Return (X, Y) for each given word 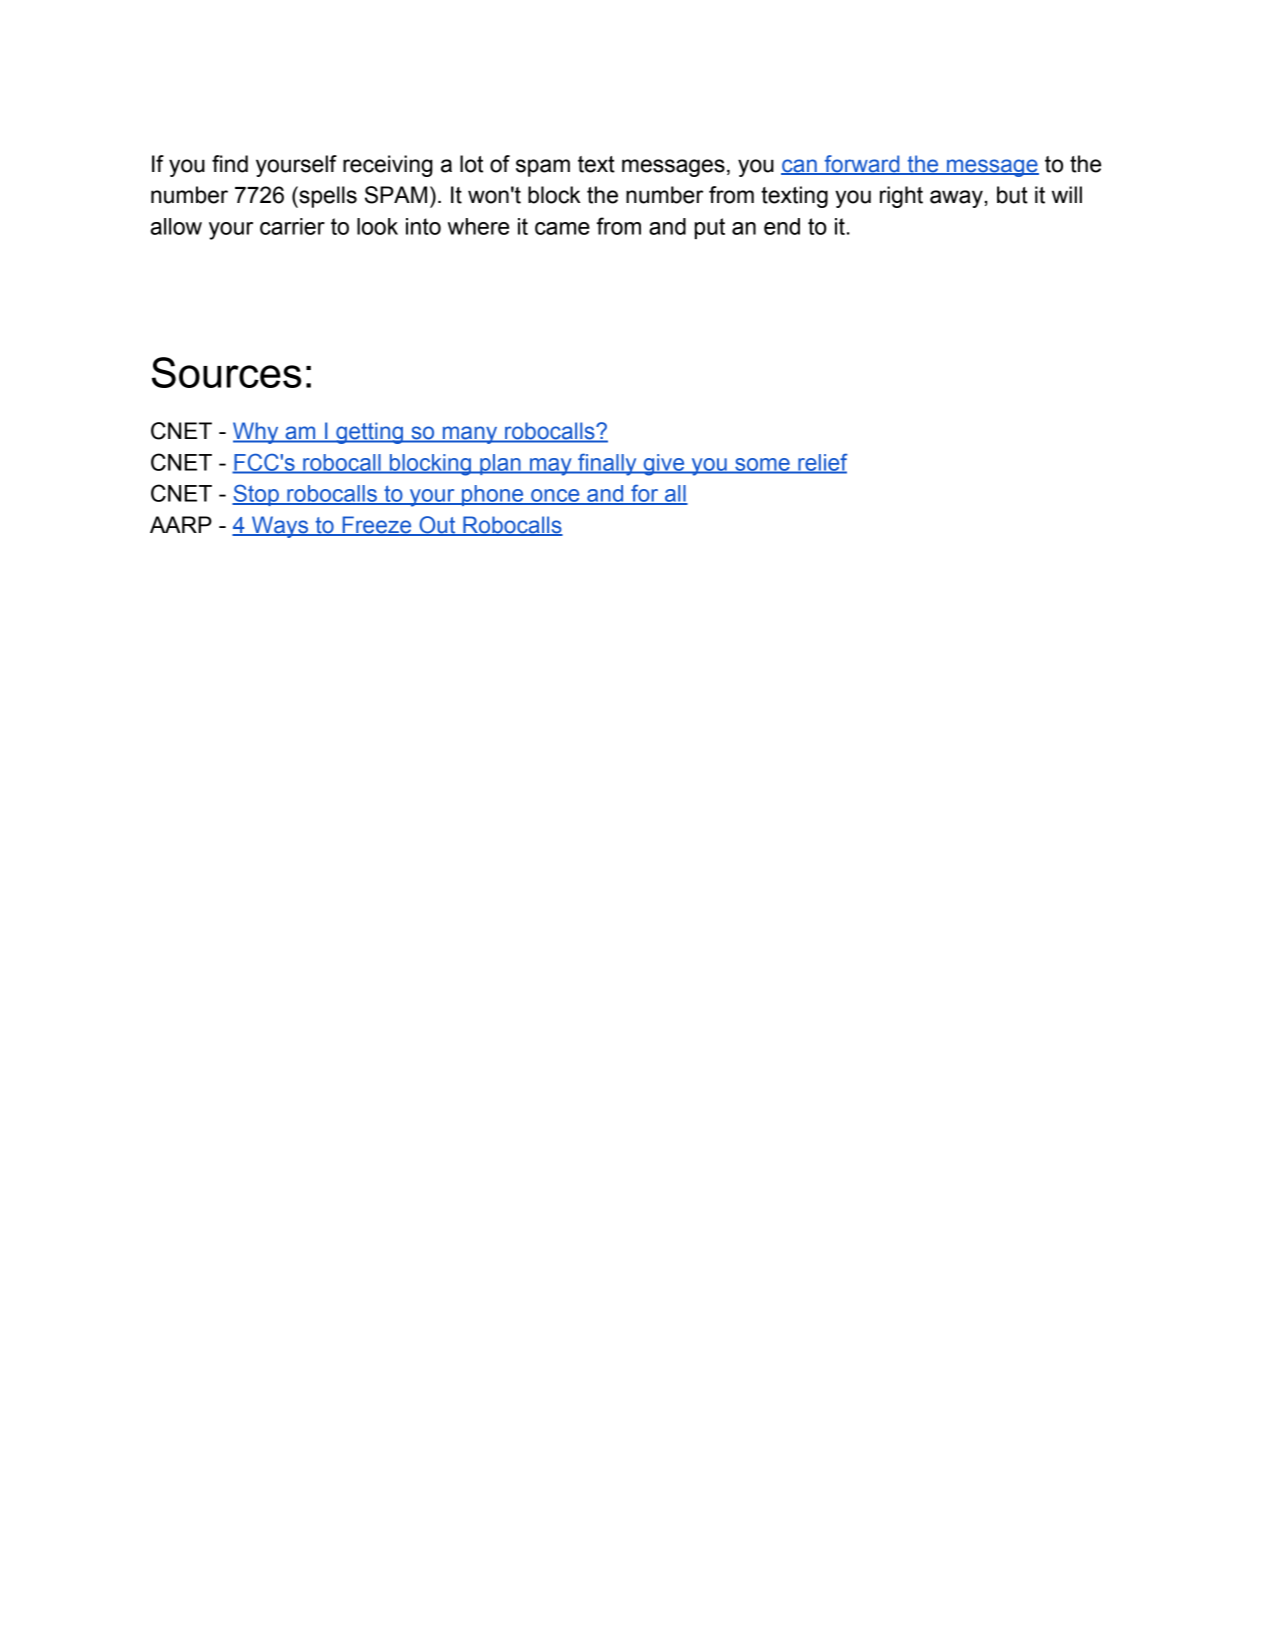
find (230, 164)
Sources (226, 372)
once (555, 496)
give (664, 465)
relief (822, 463)
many (470, 435)
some (762, 465)
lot (471, 164)
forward (862, 165)
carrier (292, 226)
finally (607, 464)
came (562, 228)
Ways (280, 527)
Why (257, 433)
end (782, 226)
